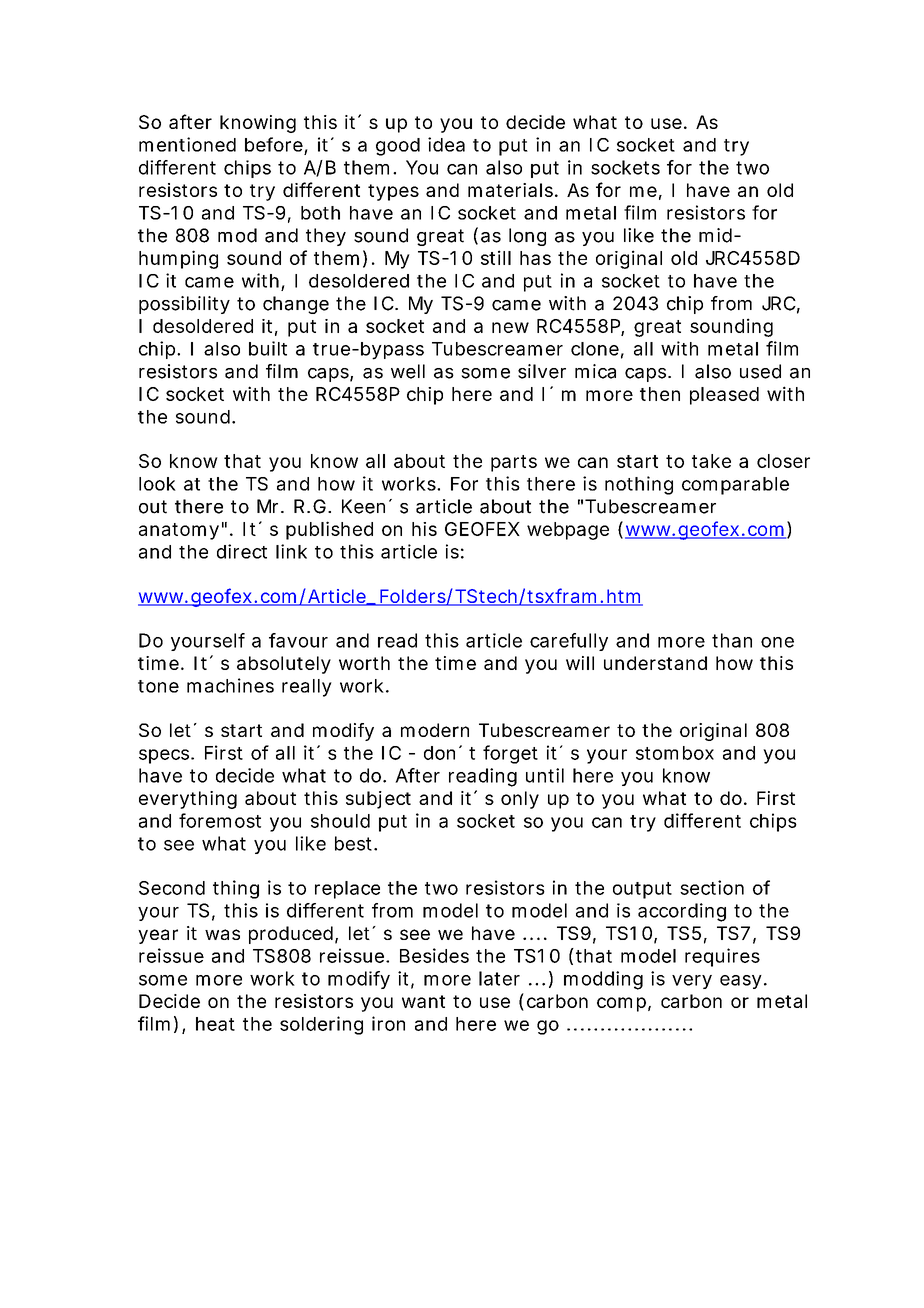 The width and height of the image is (924, 1308). Describe the element at coordinates (732, 640) in the image. I see `than` at that location.
